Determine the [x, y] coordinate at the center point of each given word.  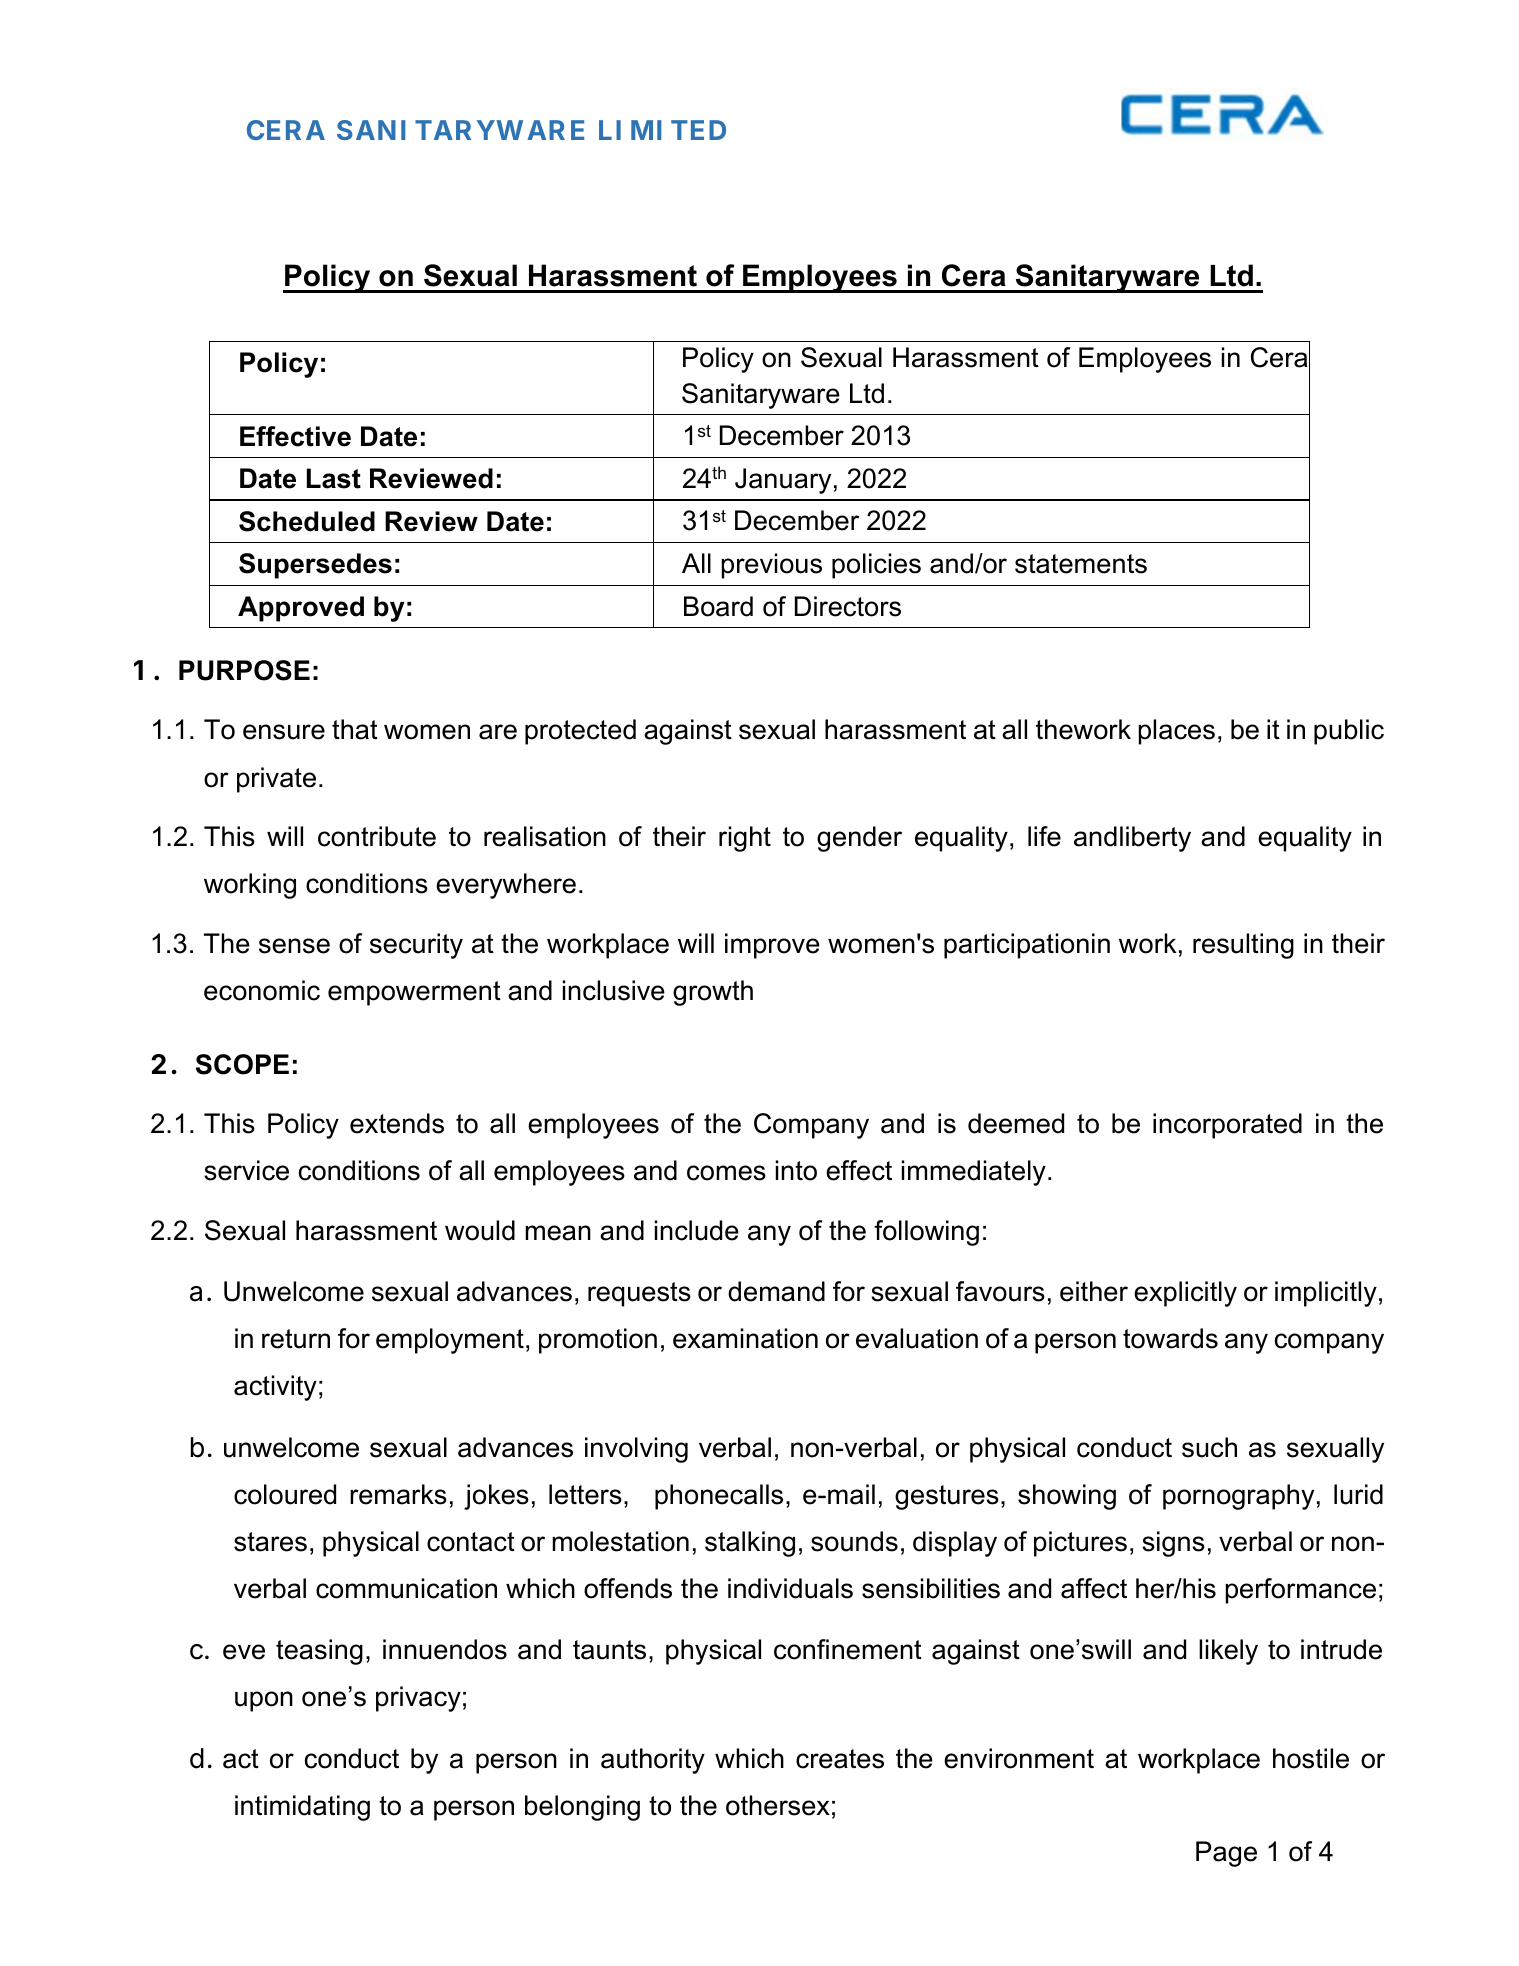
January [783, 481]
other [757, 1805]
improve [772, 946]
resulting [1243, 946]
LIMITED [662, 130]
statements [1081, 564]
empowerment [414, 993]
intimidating [302, 1808]
